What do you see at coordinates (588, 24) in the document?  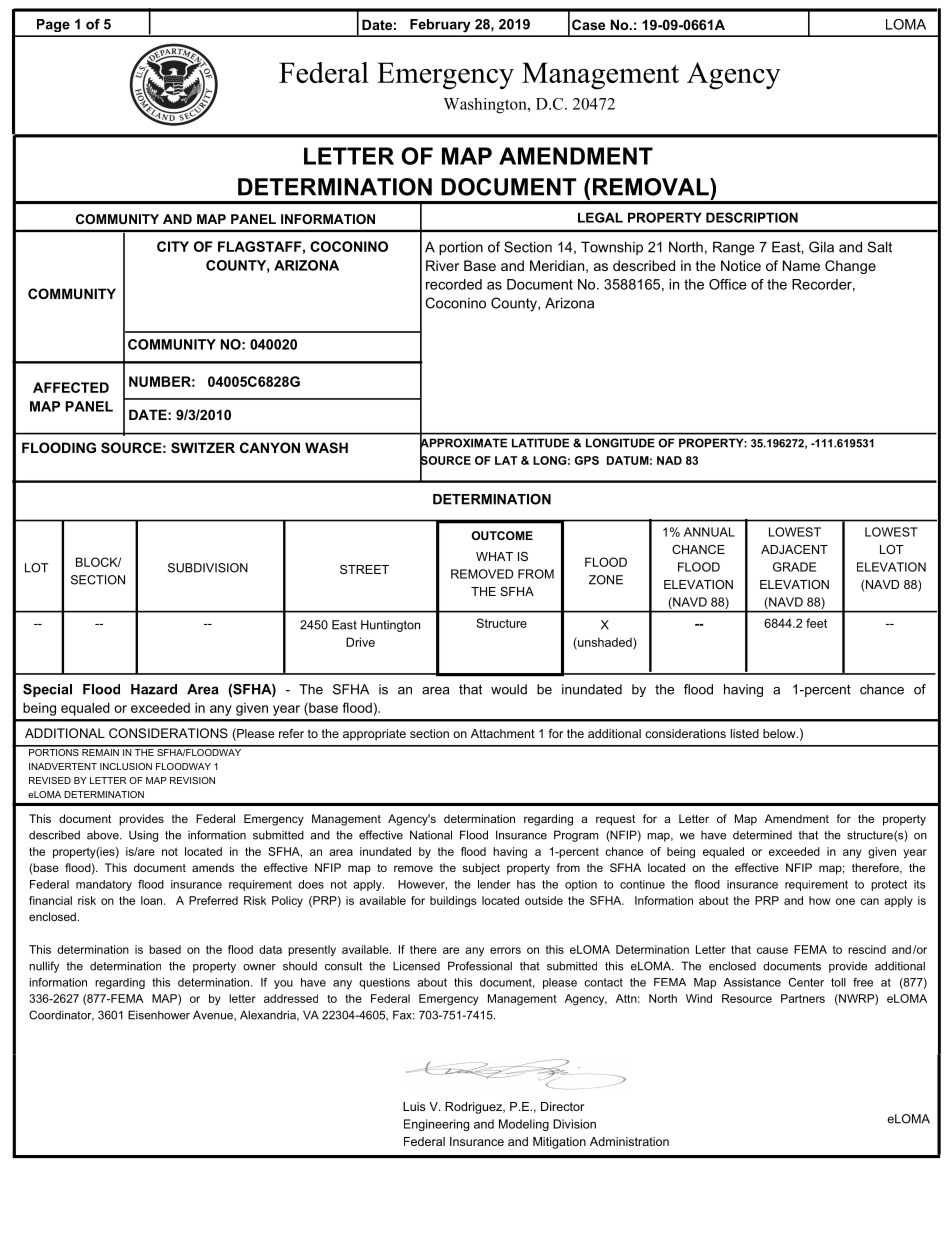 I see `Case` at bounding box center [588, 24].
